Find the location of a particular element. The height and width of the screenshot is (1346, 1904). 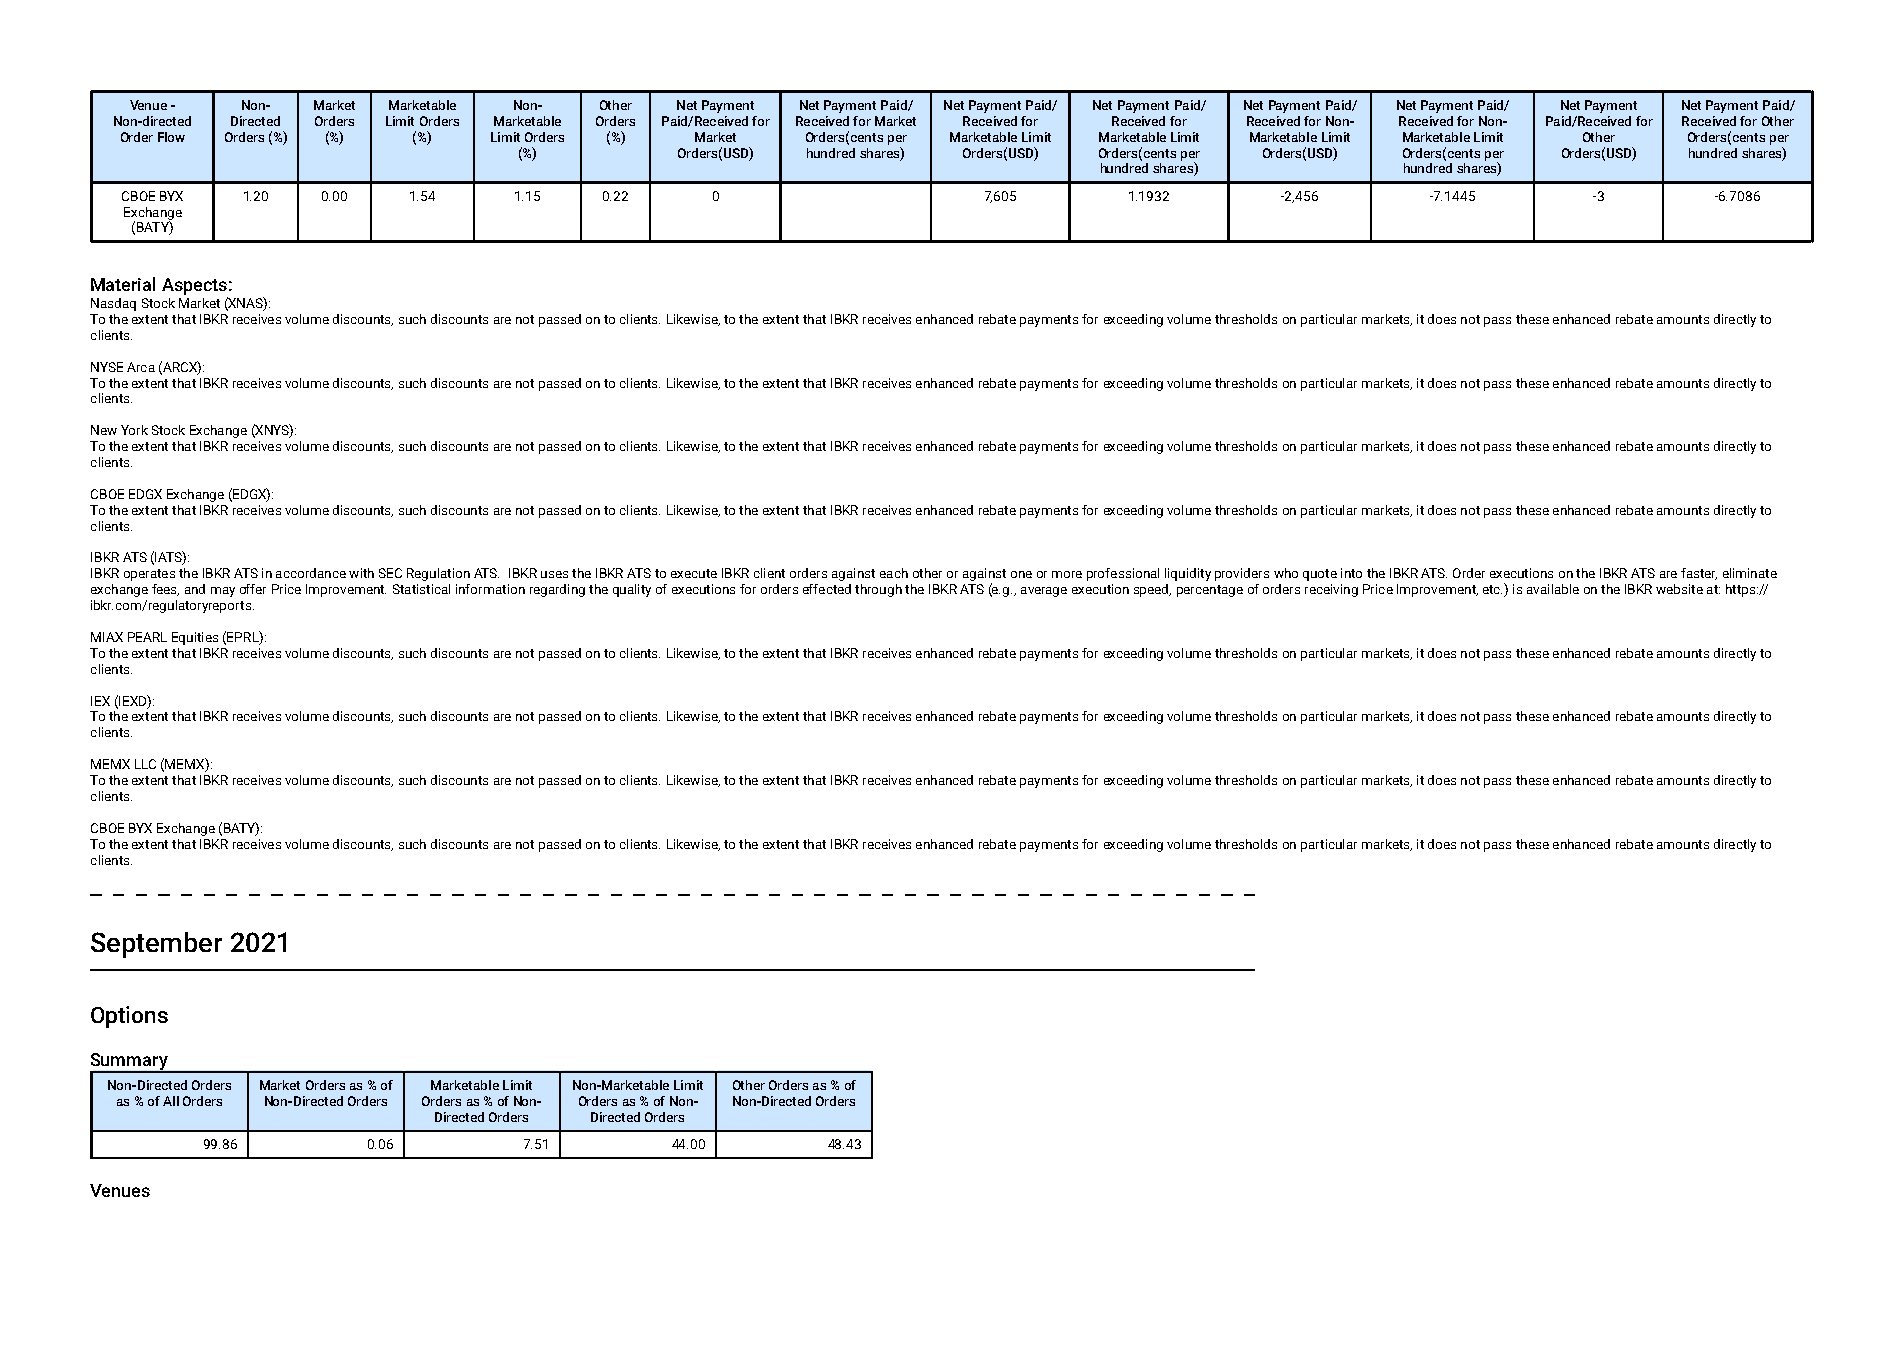

Options is located at coordinates (129, 1017).
